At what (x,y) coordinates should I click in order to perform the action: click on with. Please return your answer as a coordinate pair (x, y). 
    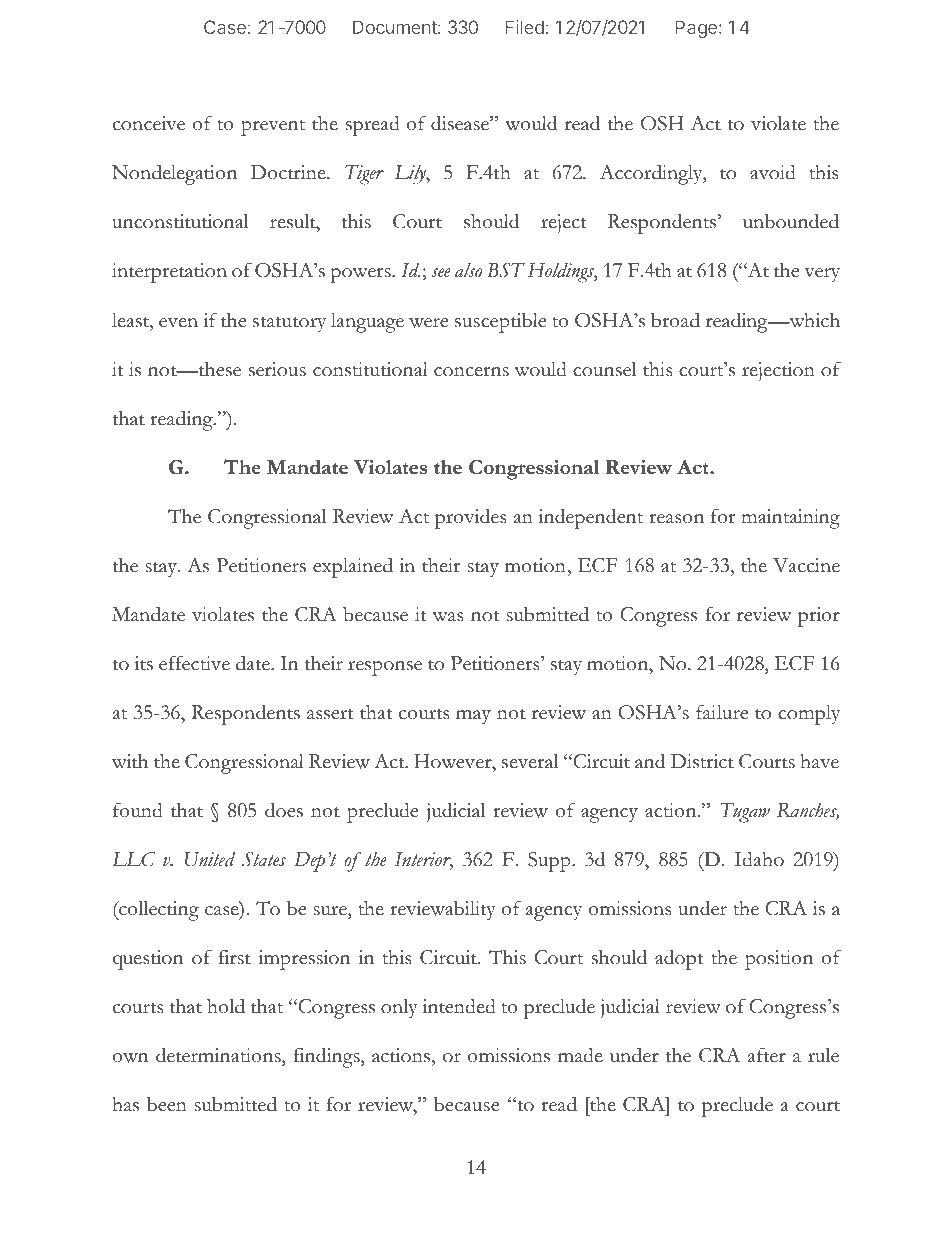
    Looking at the image, I should click on (130, 761).
